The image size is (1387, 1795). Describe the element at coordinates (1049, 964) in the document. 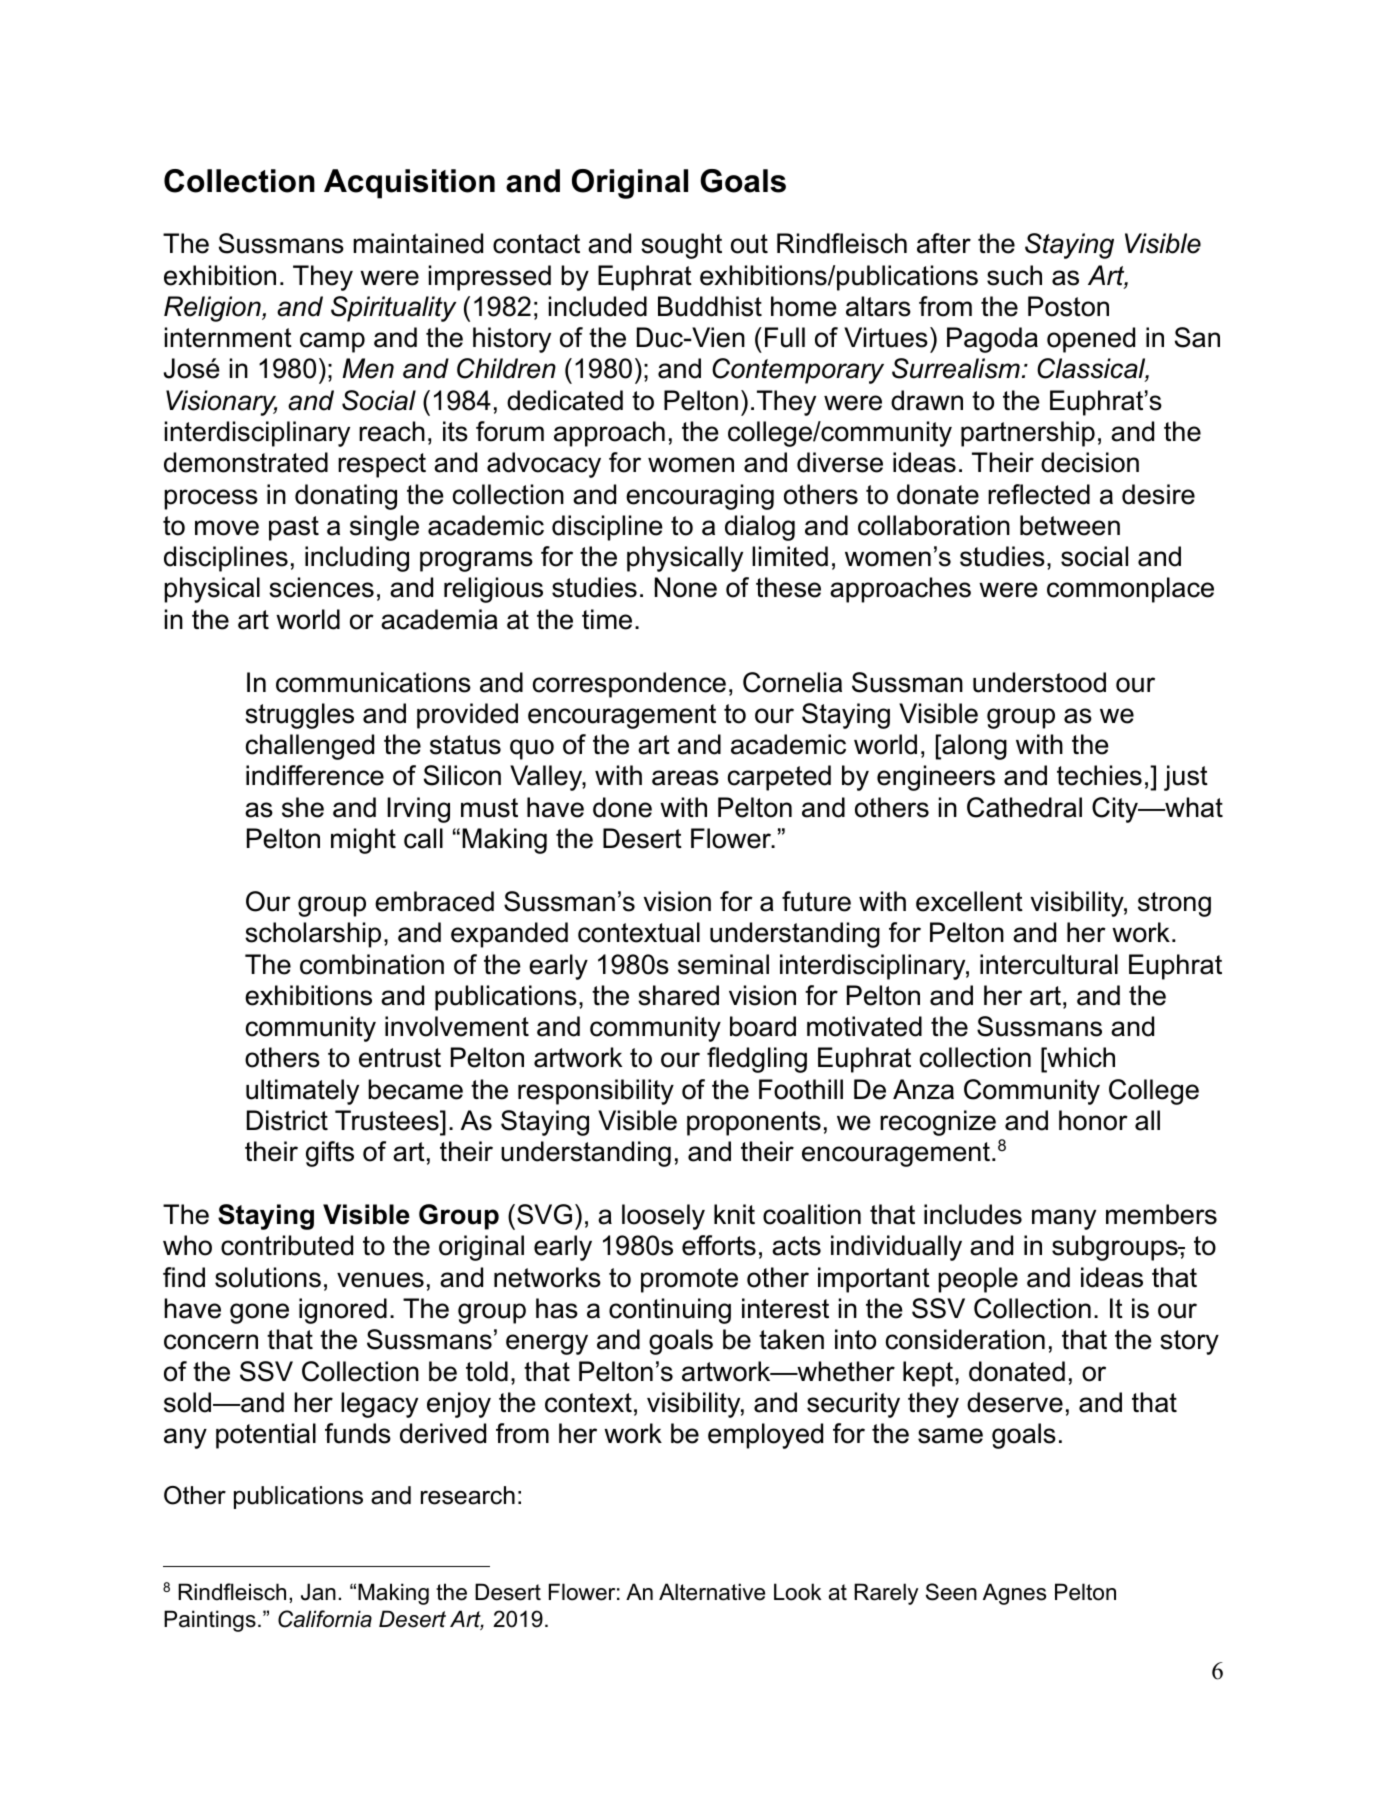

I see `intercultural` at that location.
